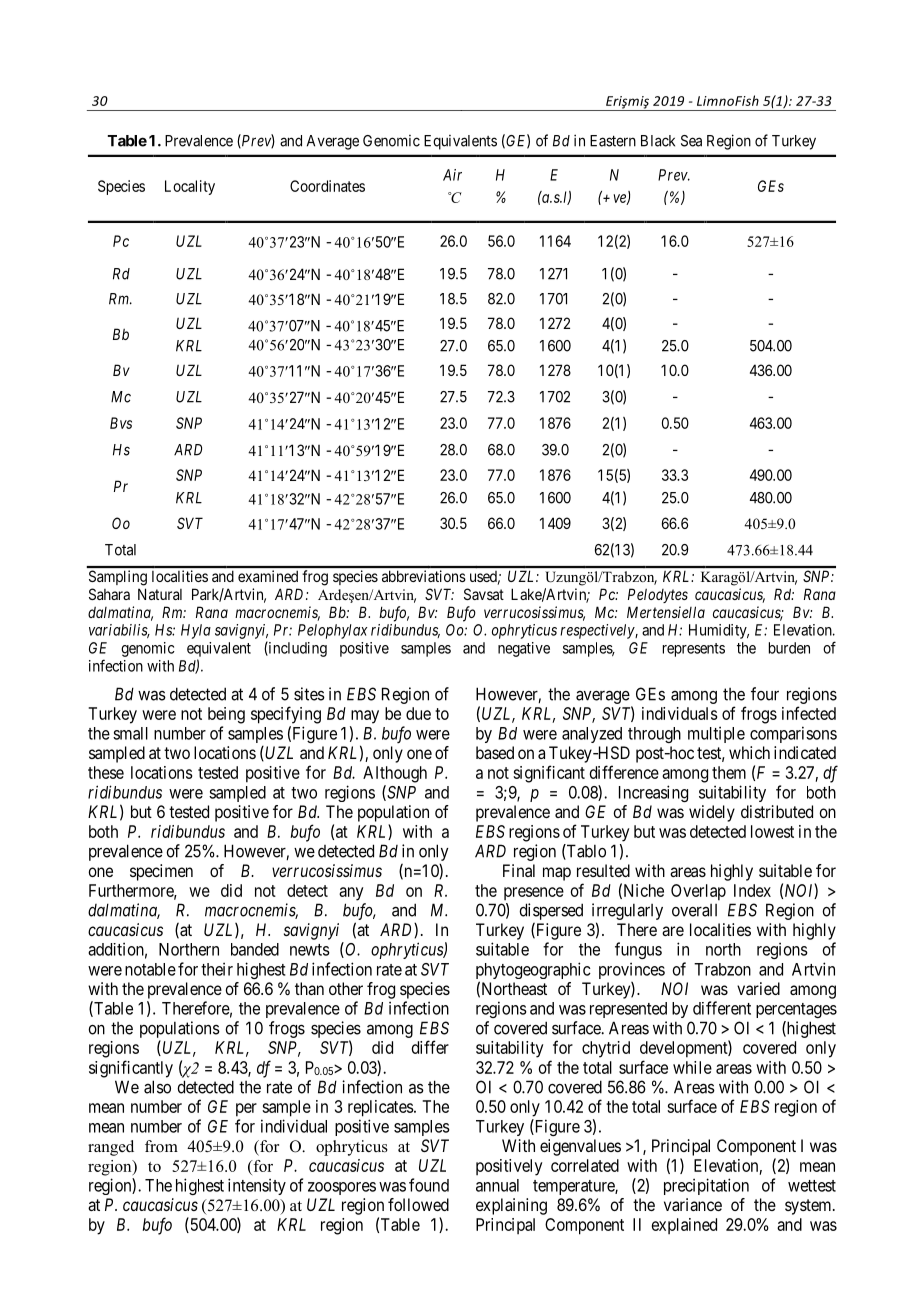 Image resolution: width=924 pixels, height=1308 pixels. What do you see at coordinates (424, 576) in the page?
I see `abbreviations` at bounding box center [424, 576].
